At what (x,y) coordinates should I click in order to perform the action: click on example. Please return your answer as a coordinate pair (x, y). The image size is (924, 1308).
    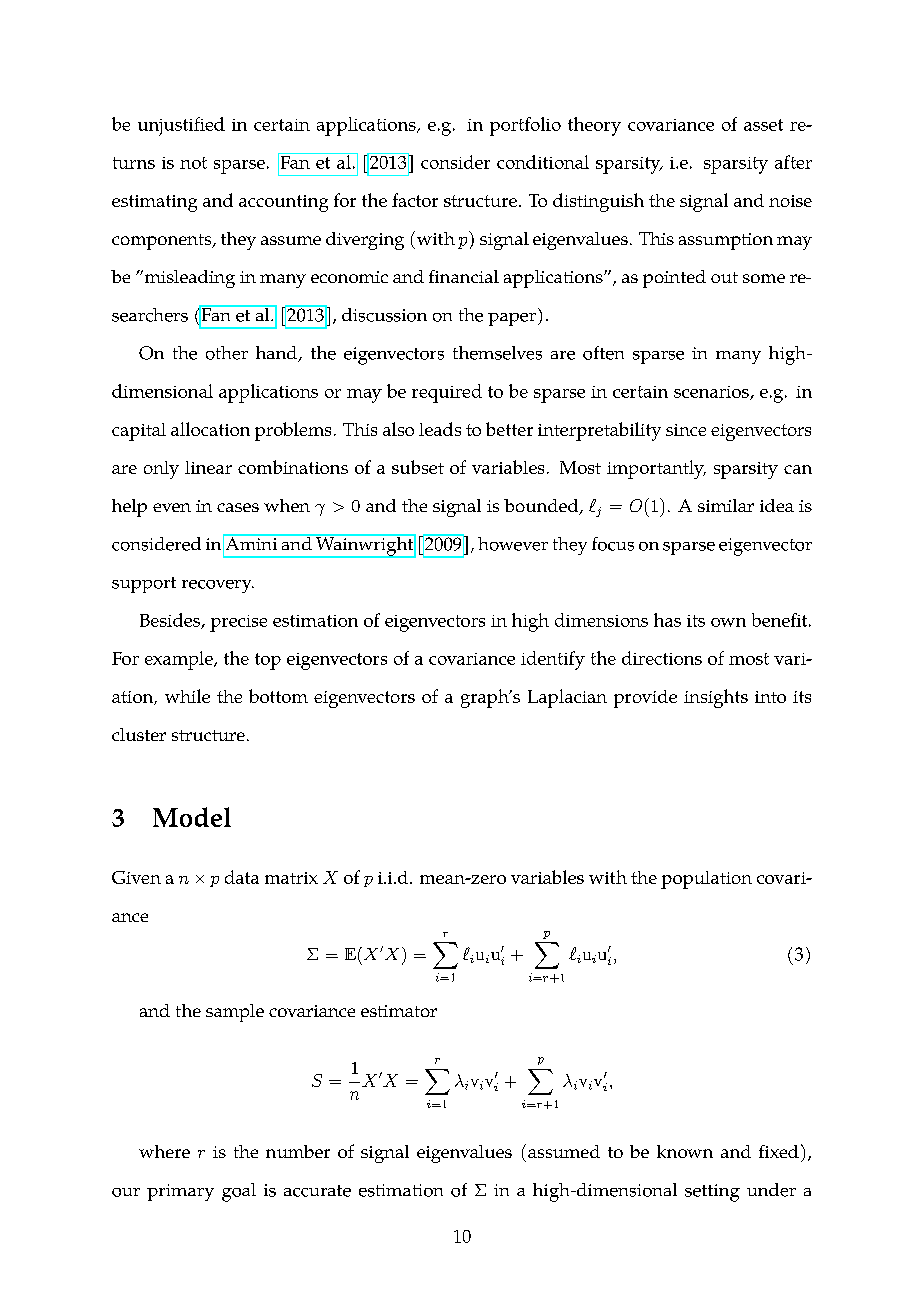
    Looking at the image, I should click on (180, 660).
